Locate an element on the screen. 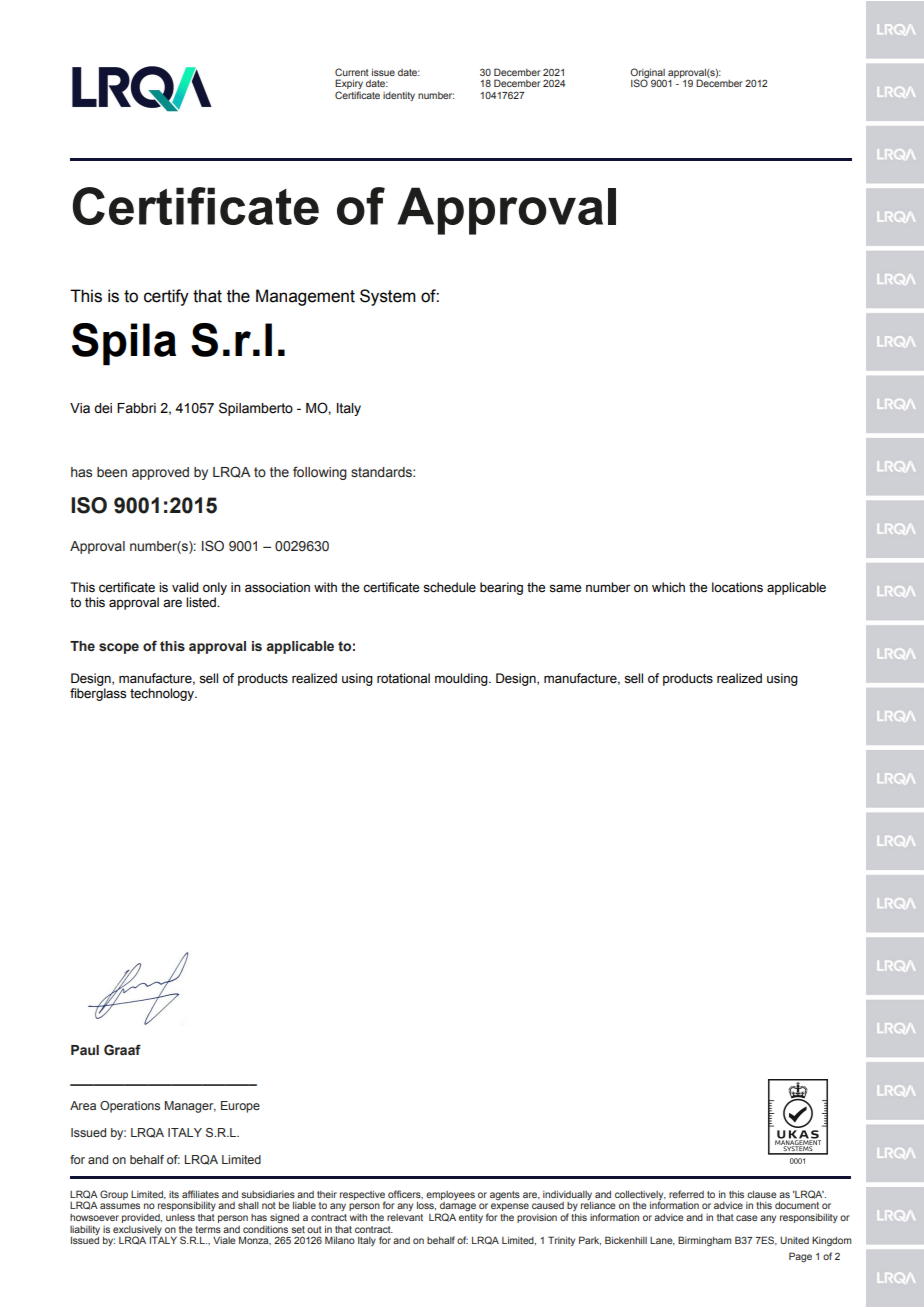 This screenshot has height=1308, width=924. unless is located at coordinates (180, 1217).
